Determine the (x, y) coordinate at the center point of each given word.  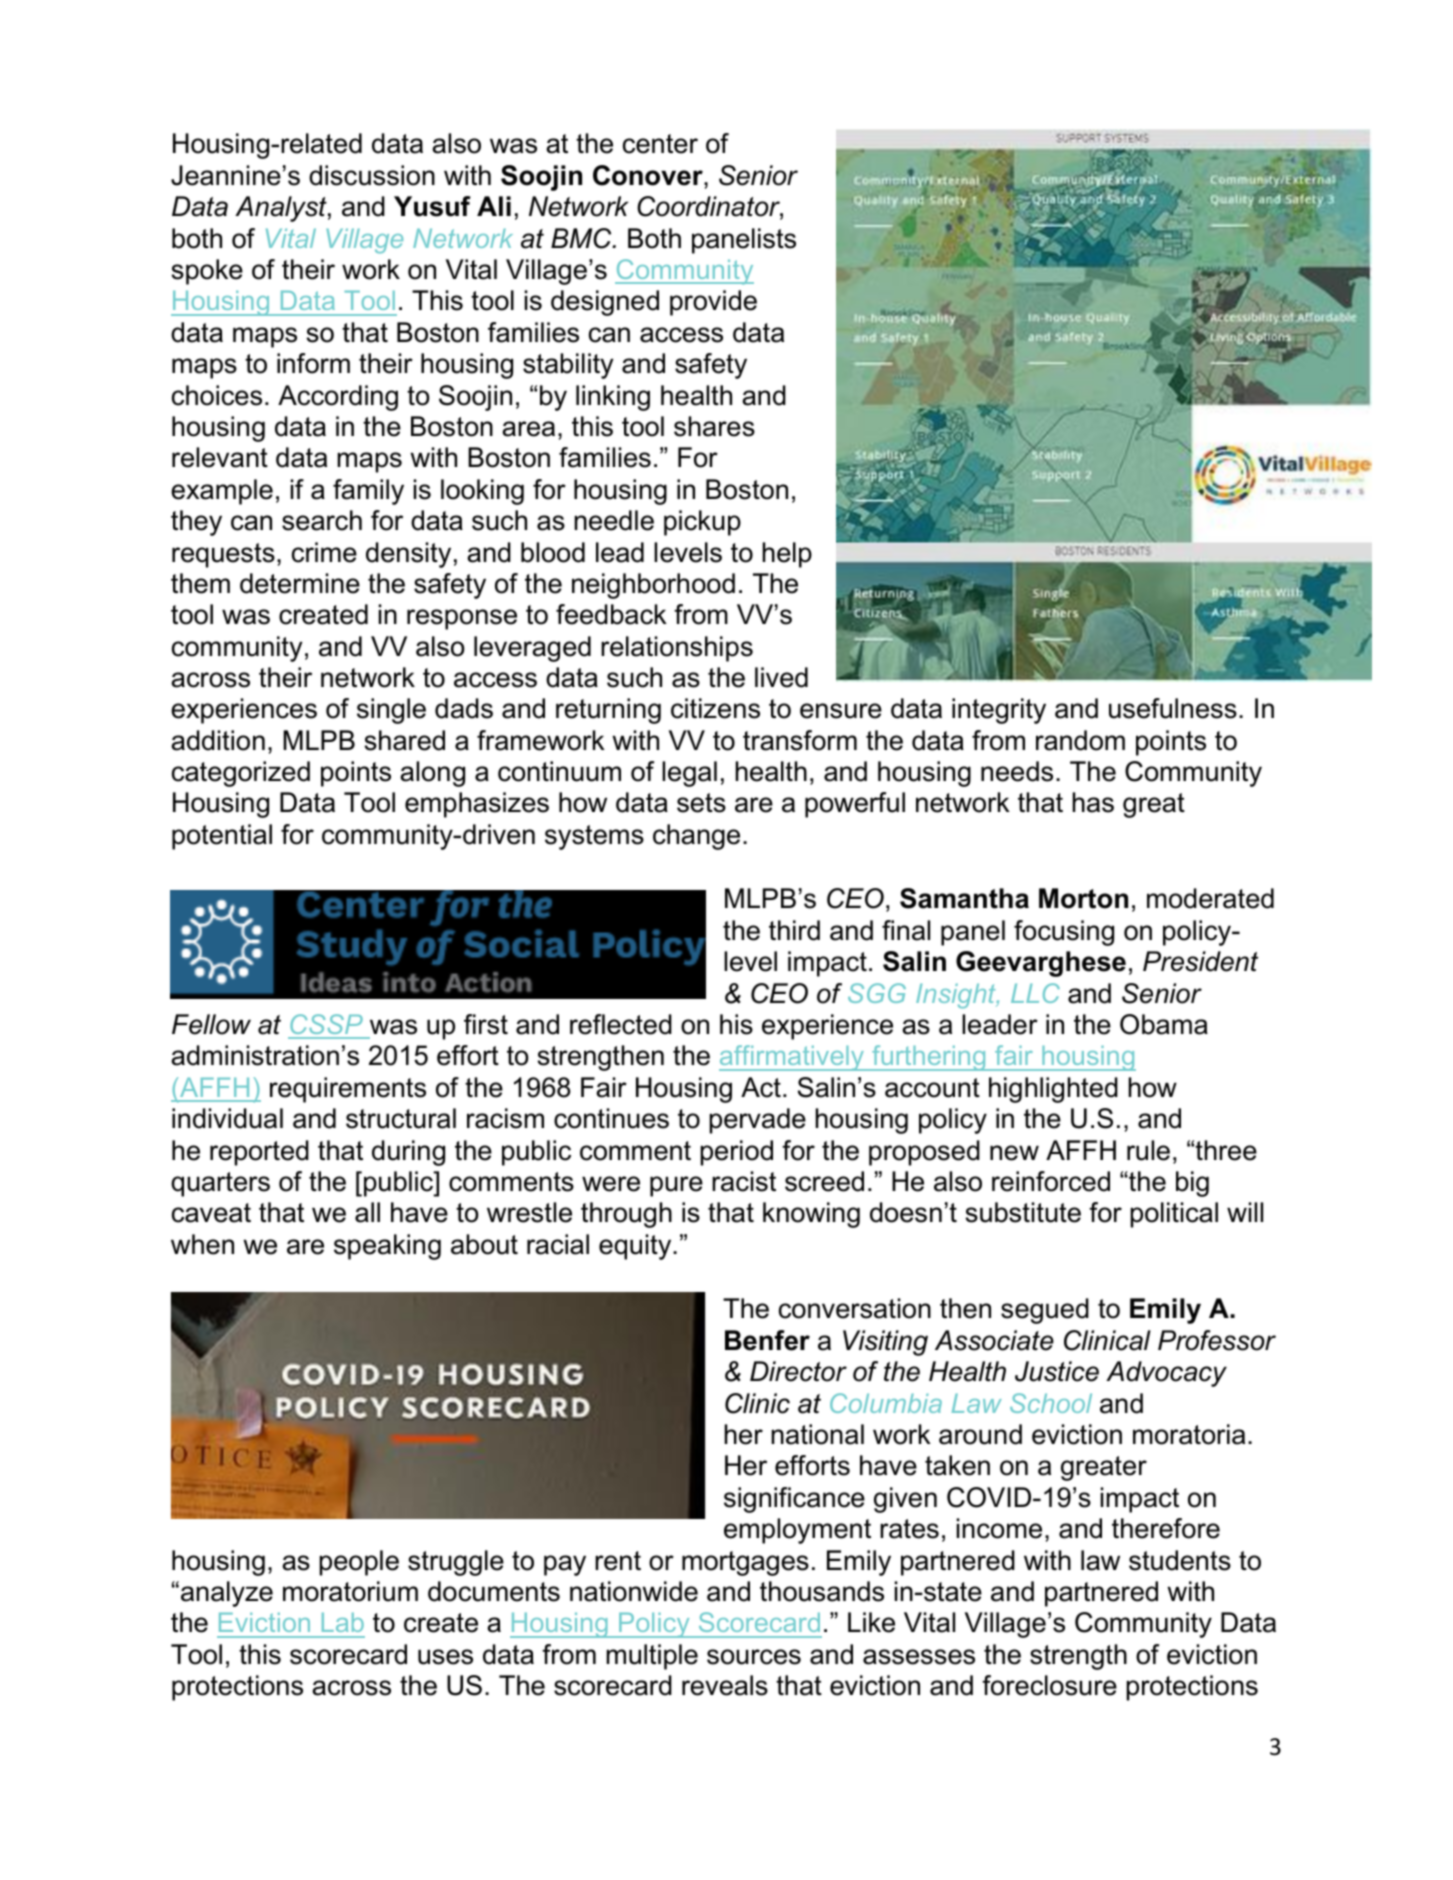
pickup (702, 523)
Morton (1083, 898)
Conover (649, 175)
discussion (372, 175)
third (794, 930)
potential (222, 837)
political (1174, 1215)
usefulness (1173, 708)
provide (713, 303)
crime (324, 552)
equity (636, 1247)
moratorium (350, 1591)
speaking (387, 1247)
